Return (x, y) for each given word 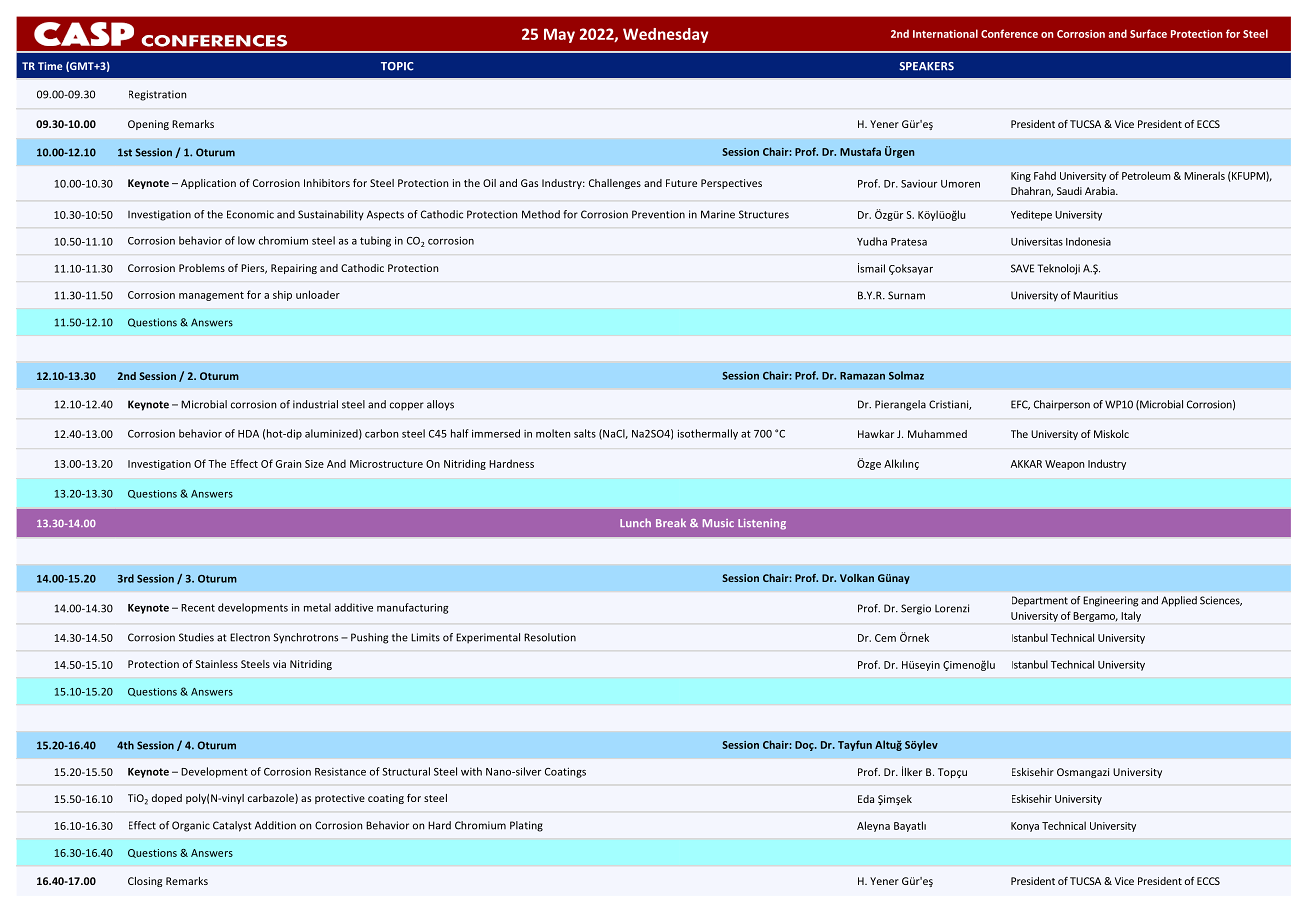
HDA (248, 434)
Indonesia (1088, 241)
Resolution (550, 637)
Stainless (217, 664)
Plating (526, 826)
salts (585, 433)
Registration (157, 95)
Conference (1009, 33)
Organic (191, 826)
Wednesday (665, 35)
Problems (202, 268)
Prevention (658, 214)
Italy (1131, 616)
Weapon (1064, 465)
